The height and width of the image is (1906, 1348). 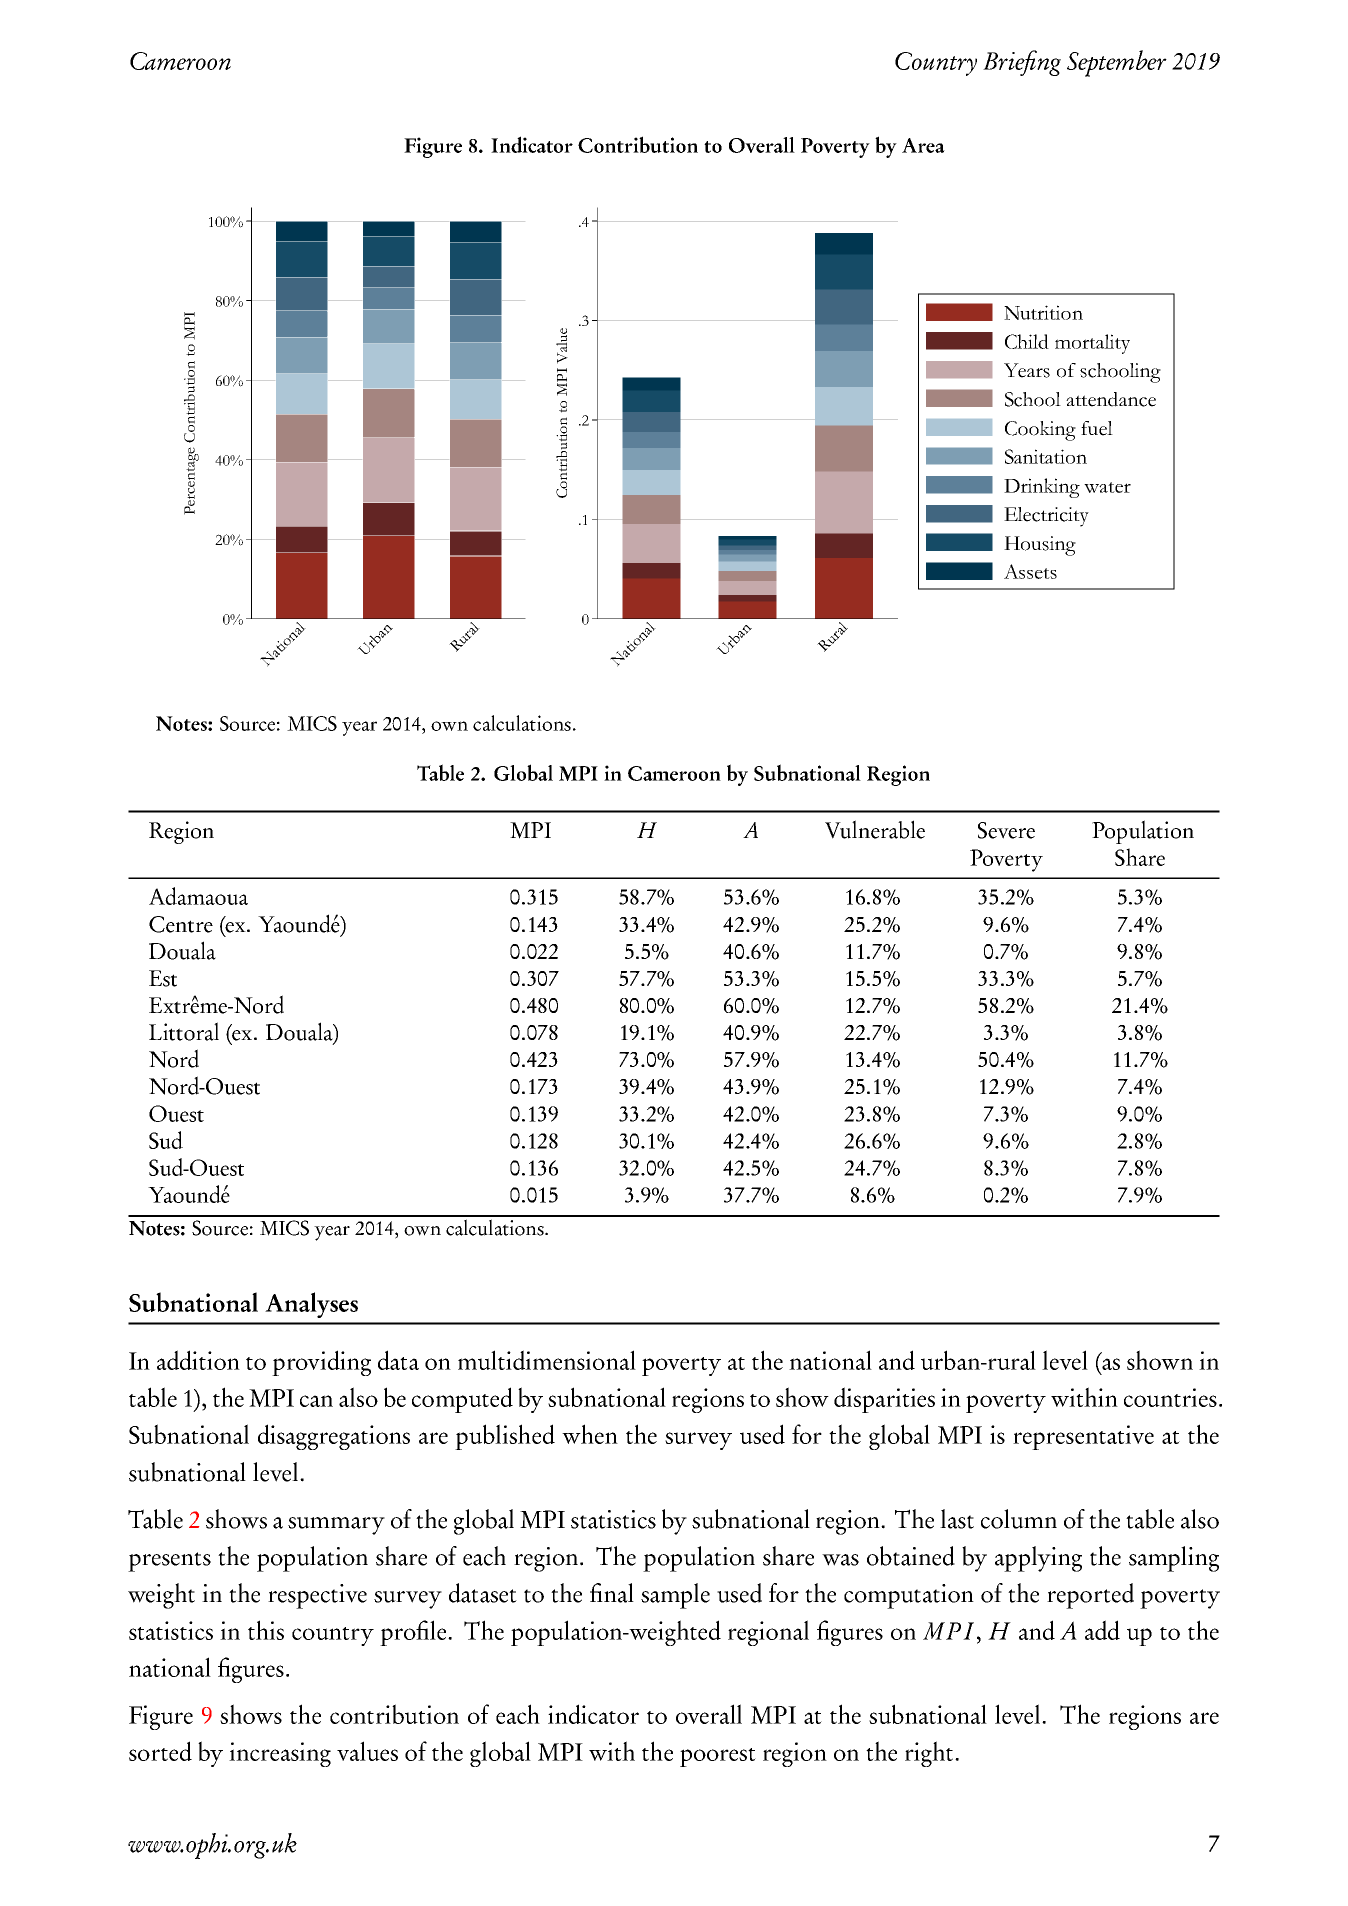 What do you see at coordinates (875, 829) in the image?
I see `Vulnerable` at bounding box center [875, 829].
